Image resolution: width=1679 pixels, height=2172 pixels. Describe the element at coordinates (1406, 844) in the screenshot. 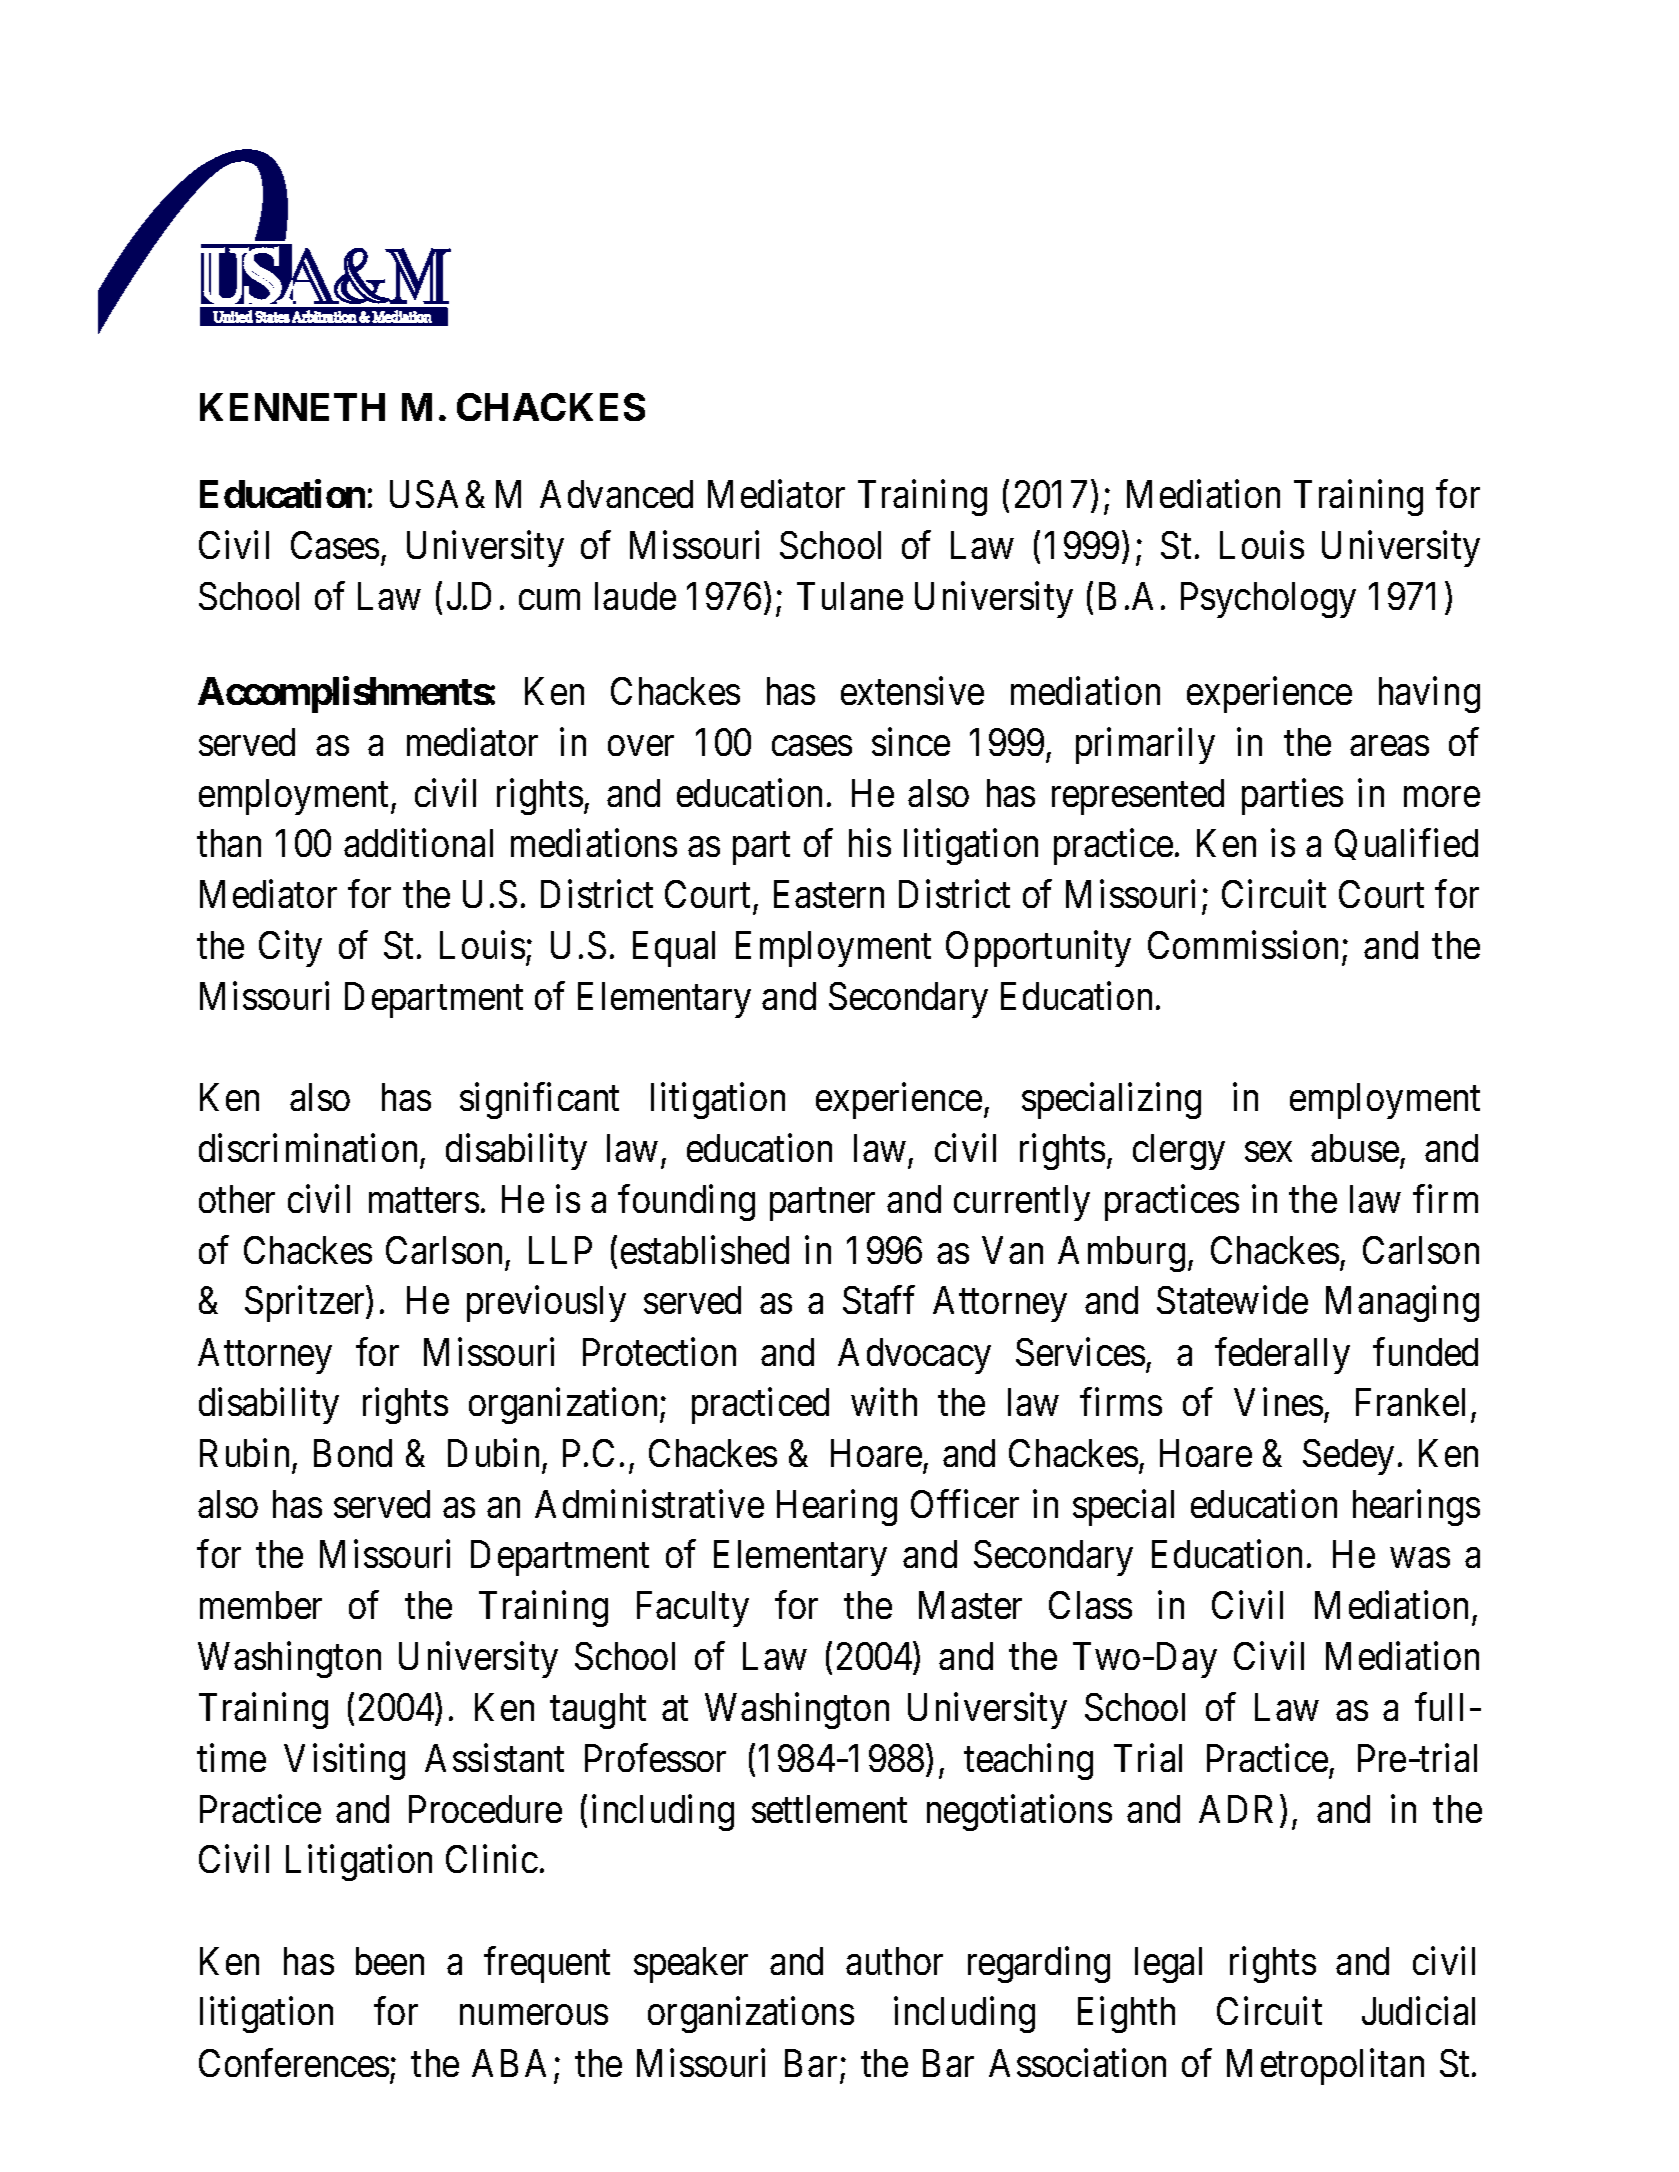

I see `Qualified` at that location.
